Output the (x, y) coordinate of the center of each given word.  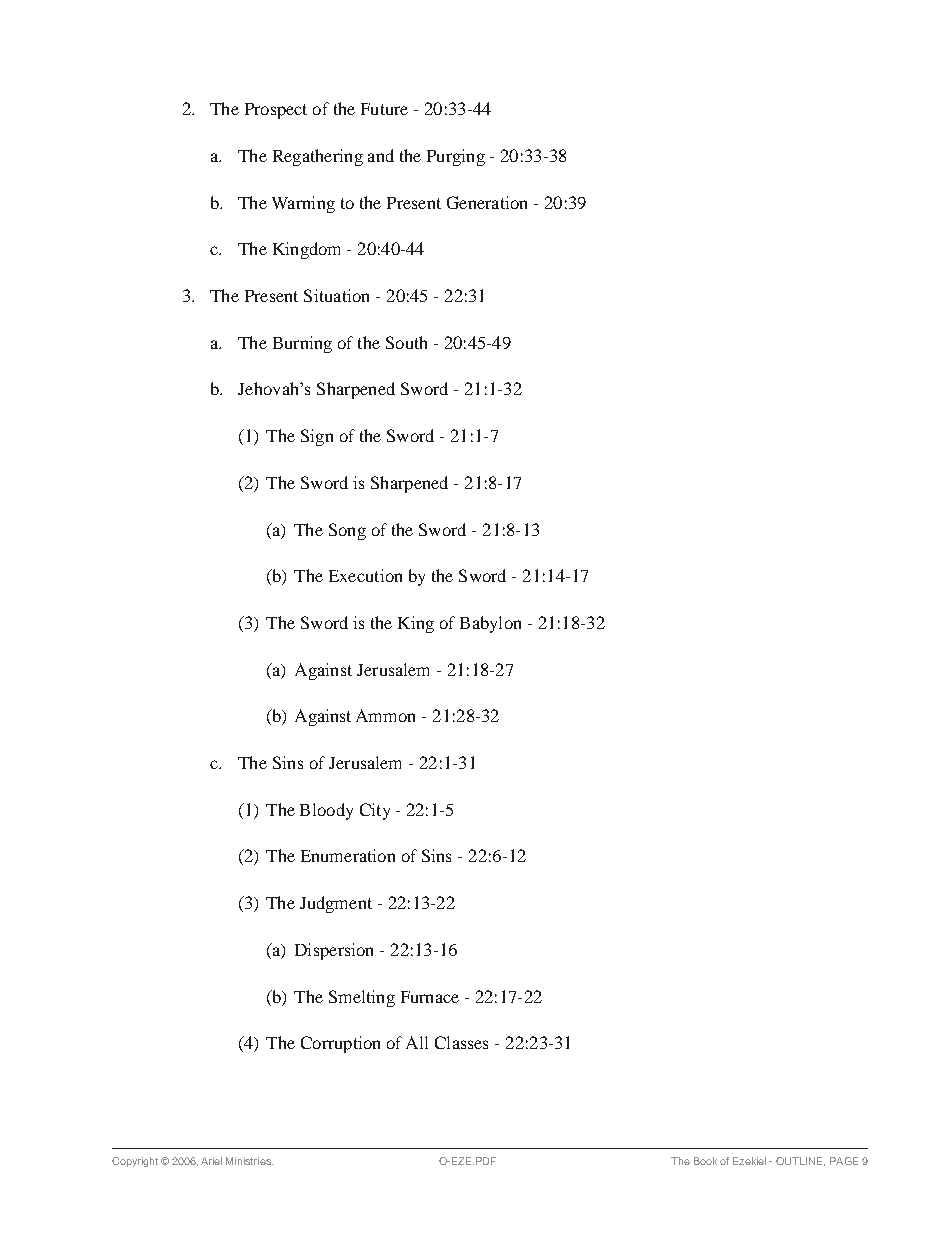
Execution (365, 575)
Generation (487, 202)
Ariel (211, 1161)
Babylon (490, 624)
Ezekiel (749, 1161)
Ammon (385, 715)
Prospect (276, 111)
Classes (461, 1042)
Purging (456, 157)
